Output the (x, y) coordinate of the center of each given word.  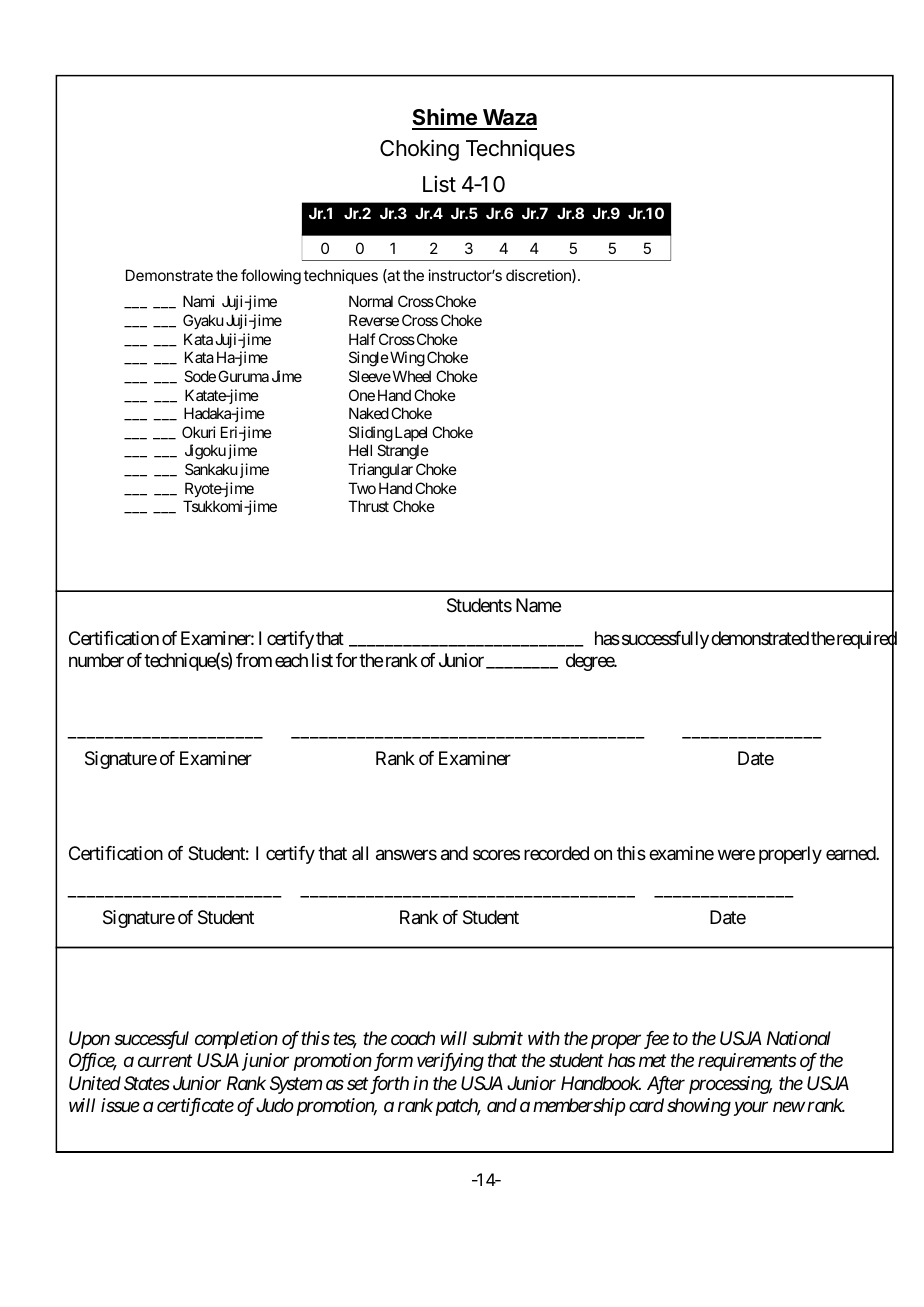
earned (851, 853)
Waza (508, 119)
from (254, 660)
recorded (556, 853)
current (165, 1061)
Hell (360, 450)
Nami (199, 301)
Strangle (403, 452)
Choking (419, 150)
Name (538, 605)
